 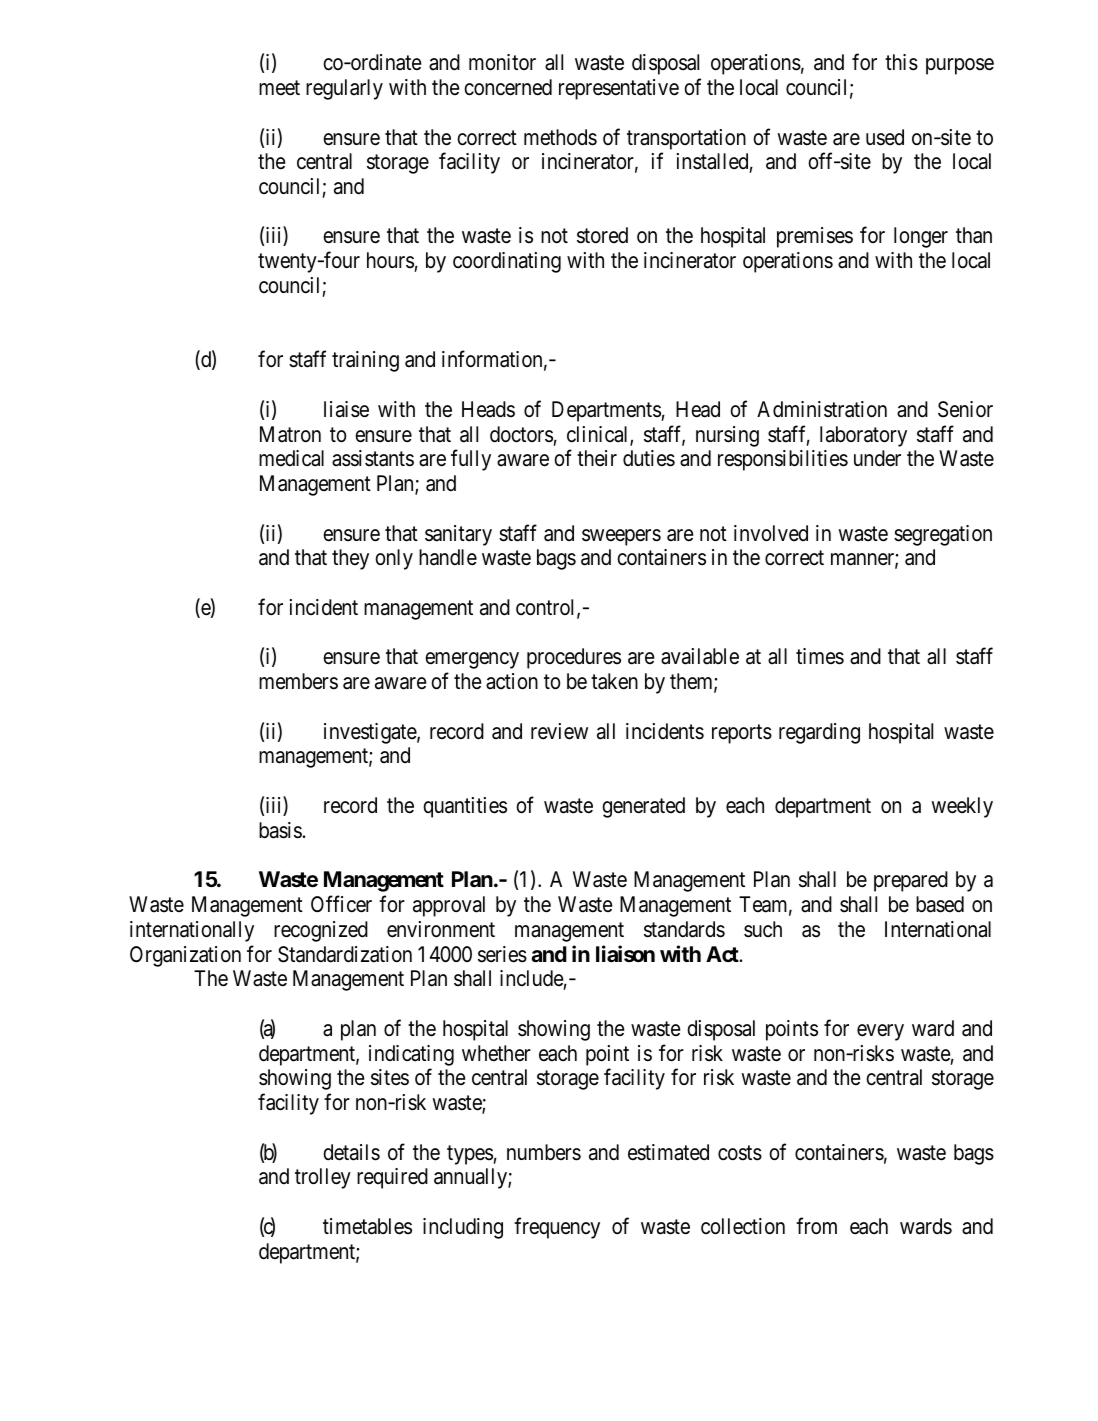 What do you see at coordinates (820, 656) in the screenshot?
I see `times` at bounding box center [820, 656].
